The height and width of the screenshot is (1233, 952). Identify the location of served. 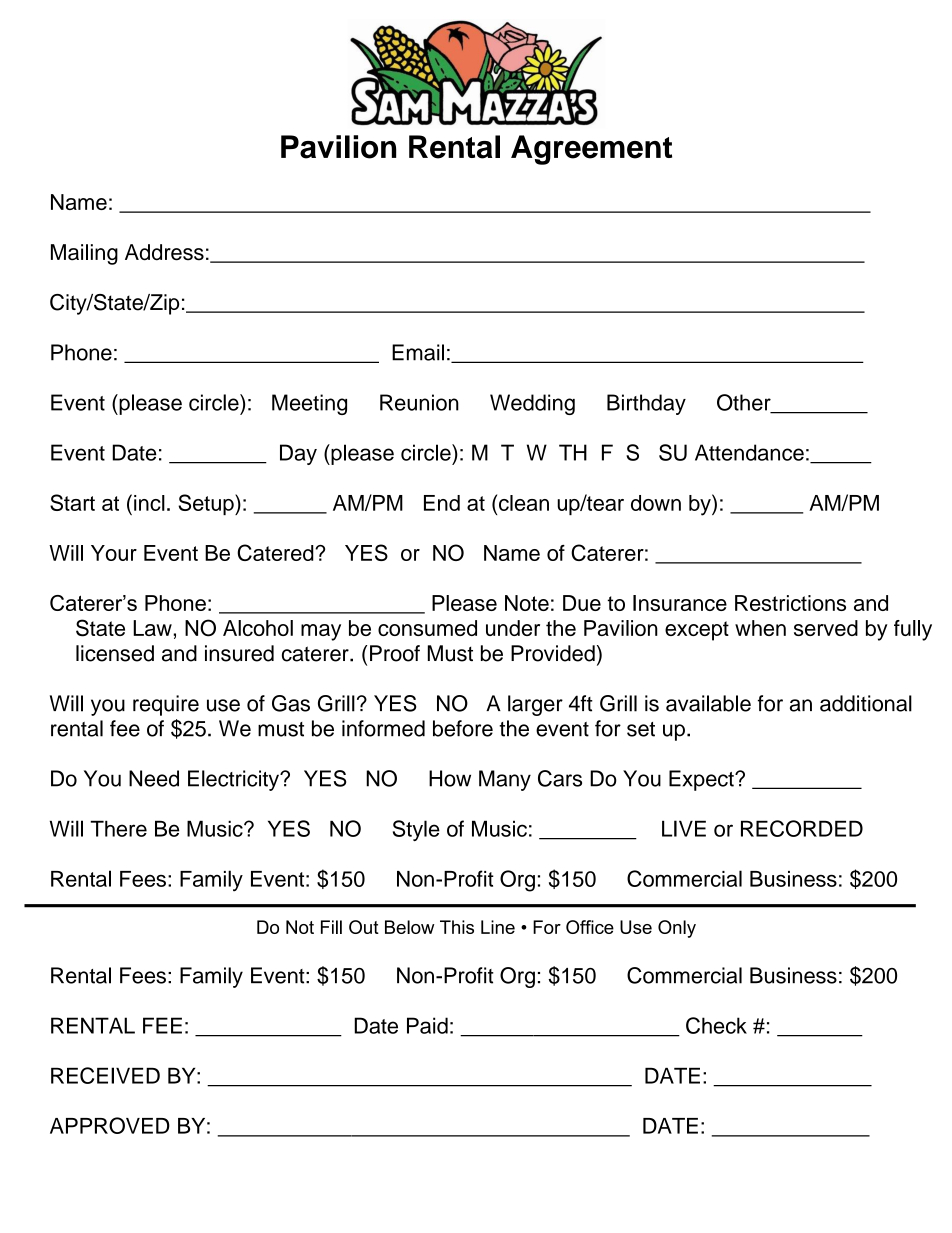
(826, 628).
